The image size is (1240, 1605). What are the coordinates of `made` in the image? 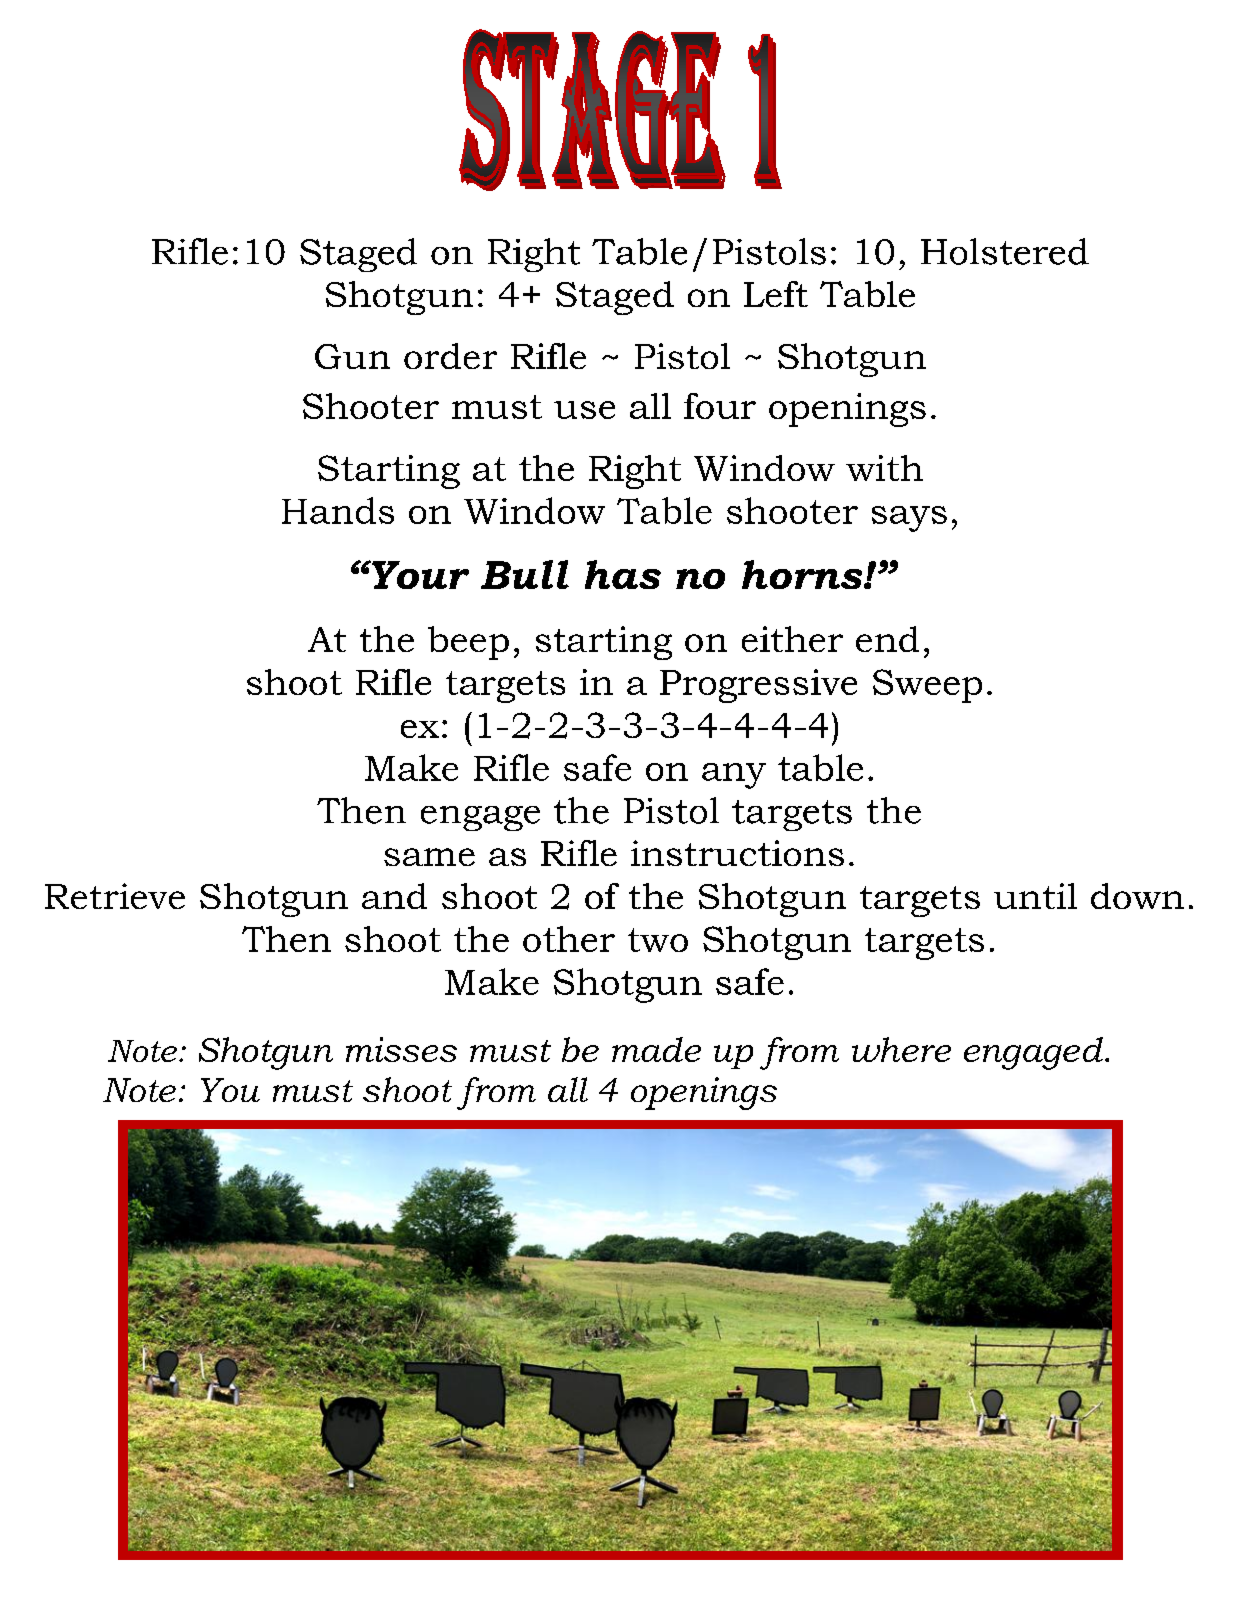 It's located at (656, 1049).
